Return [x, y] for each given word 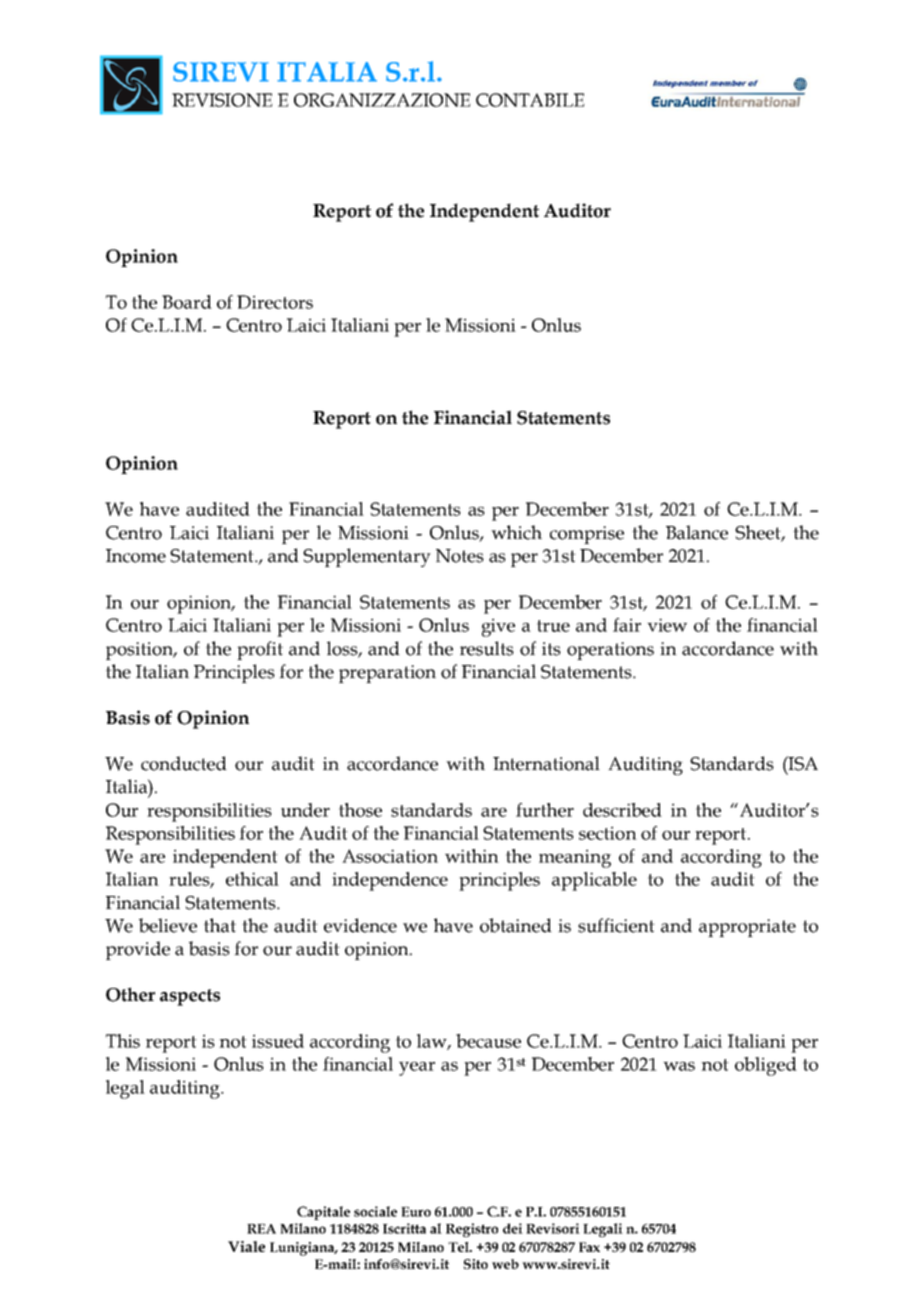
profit [260, 650]
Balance [697, 532]
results [487, 648]
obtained [516, 925]
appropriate [747, 928]
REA [261, 1229]
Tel [459, 1247]
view [667, 625]
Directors [275, 302]
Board [187, 302]
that [220, 925]
